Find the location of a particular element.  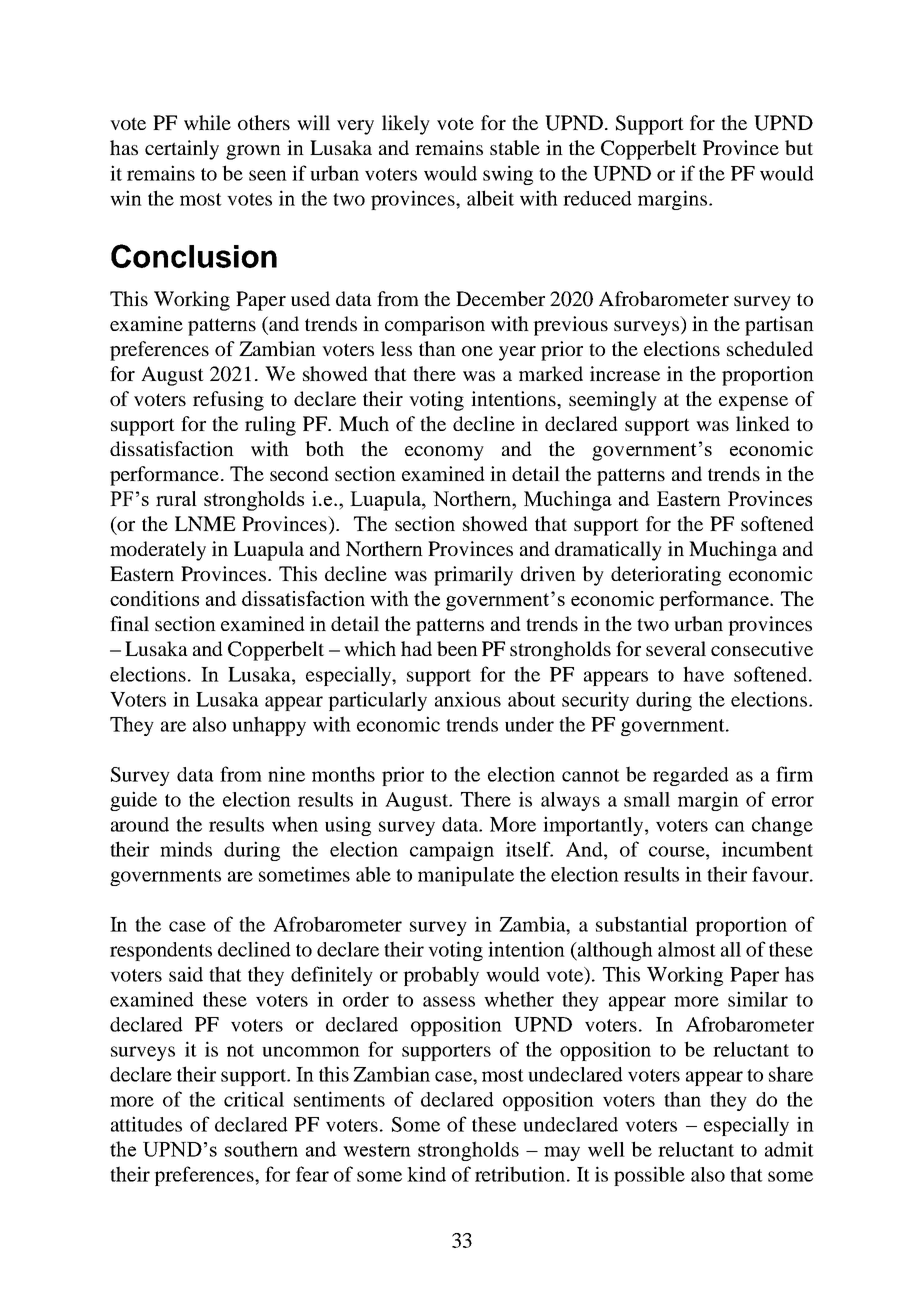

southern is located at coordinates (261, 1149).
